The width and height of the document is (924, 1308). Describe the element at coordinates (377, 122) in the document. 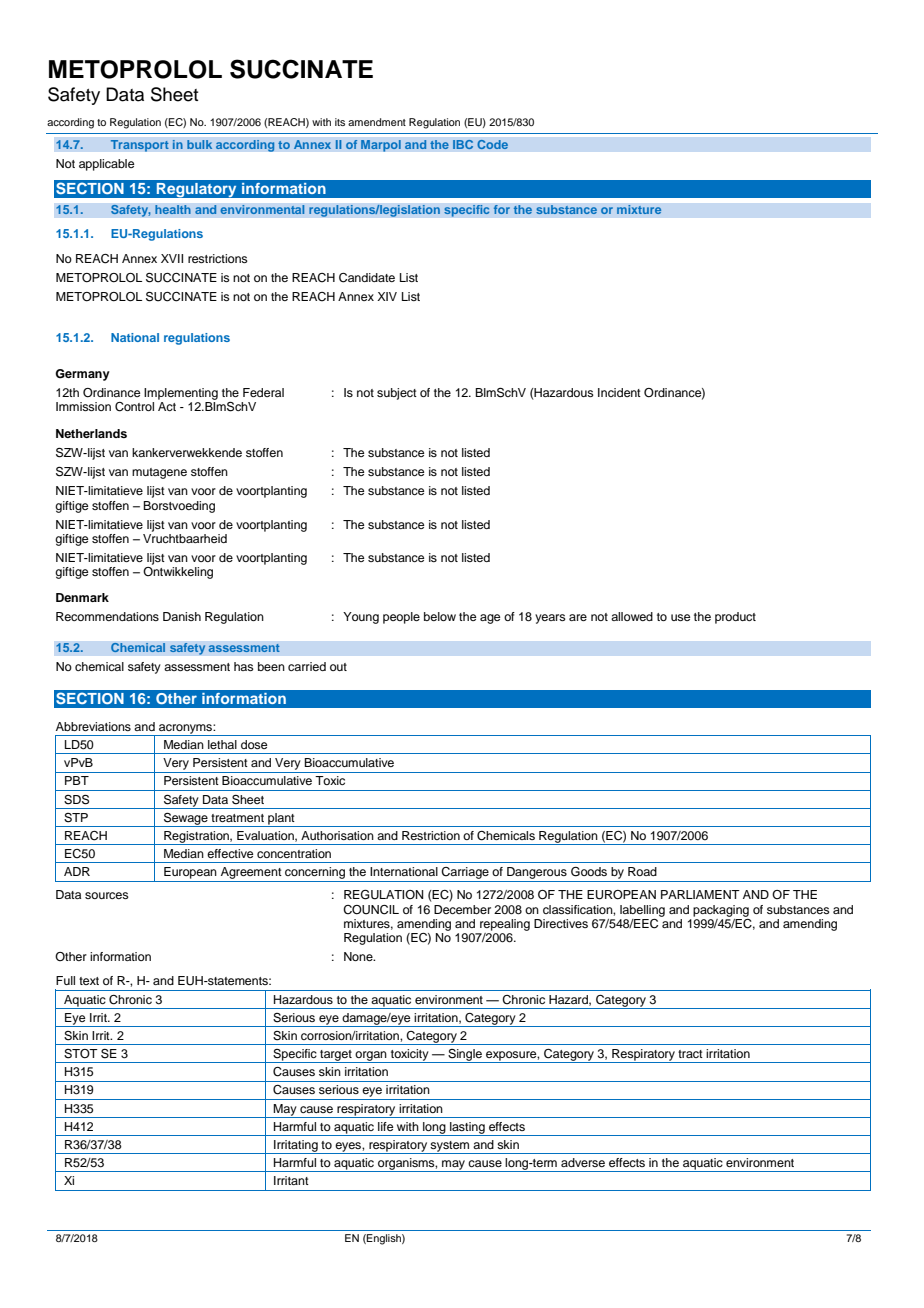

I see `amendment` at that location.
